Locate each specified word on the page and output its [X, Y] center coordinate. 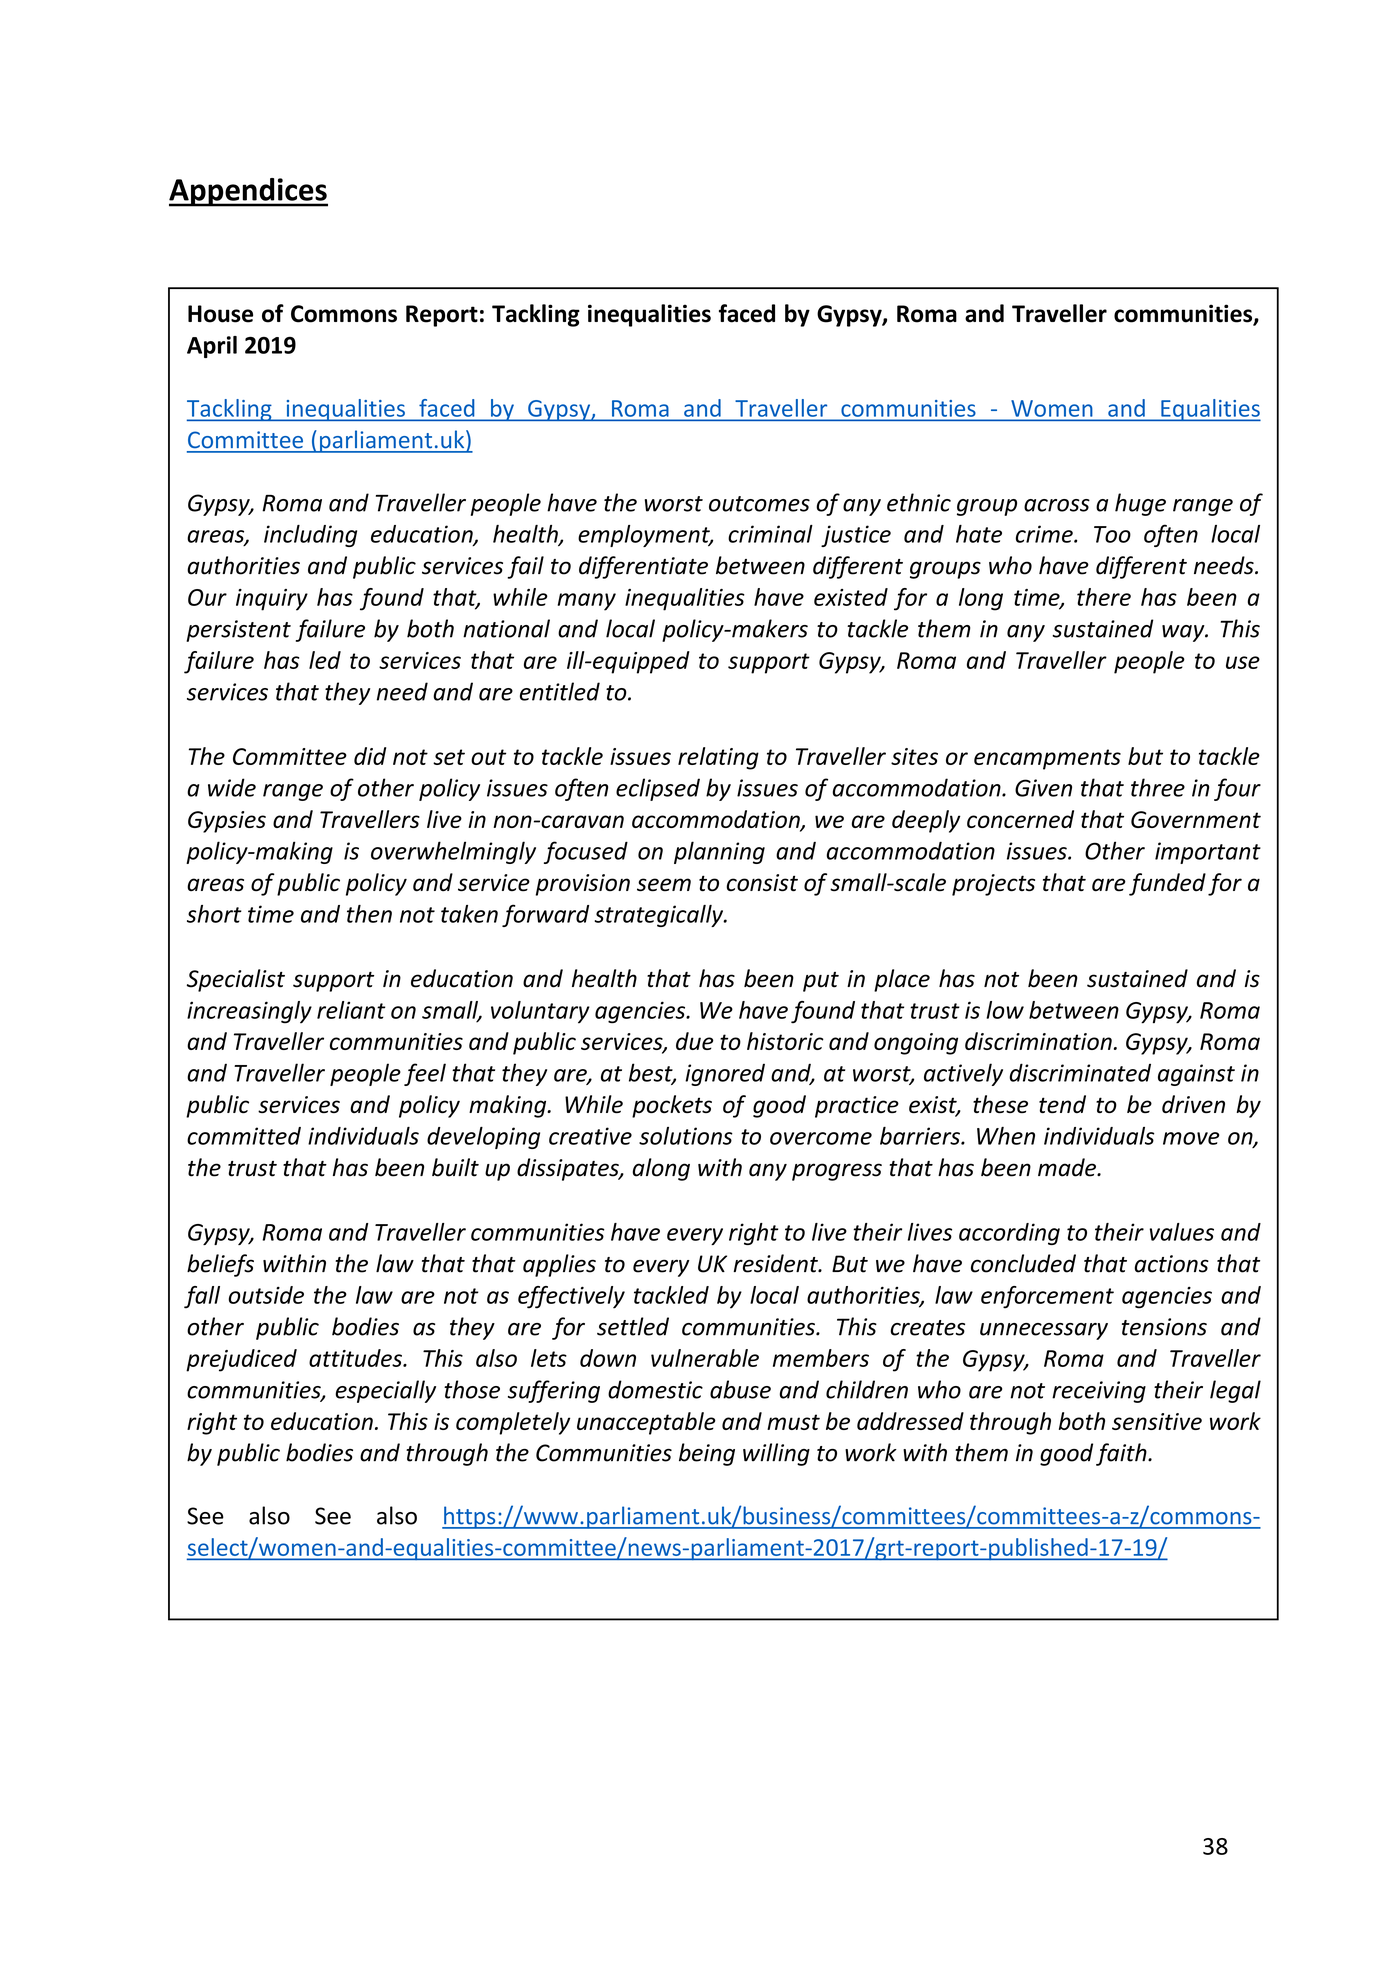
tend [1062, 1104]
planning [719, 852]
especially [385, 1391]
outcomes [759, 504]
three [1158, 787]
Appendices [248, 192]
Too [1112, 534]
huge [1140, 504]
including [310, 536]
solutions [686, 1136]
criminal [770, 534]
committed [244, 1136]
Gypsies [227, 822]
